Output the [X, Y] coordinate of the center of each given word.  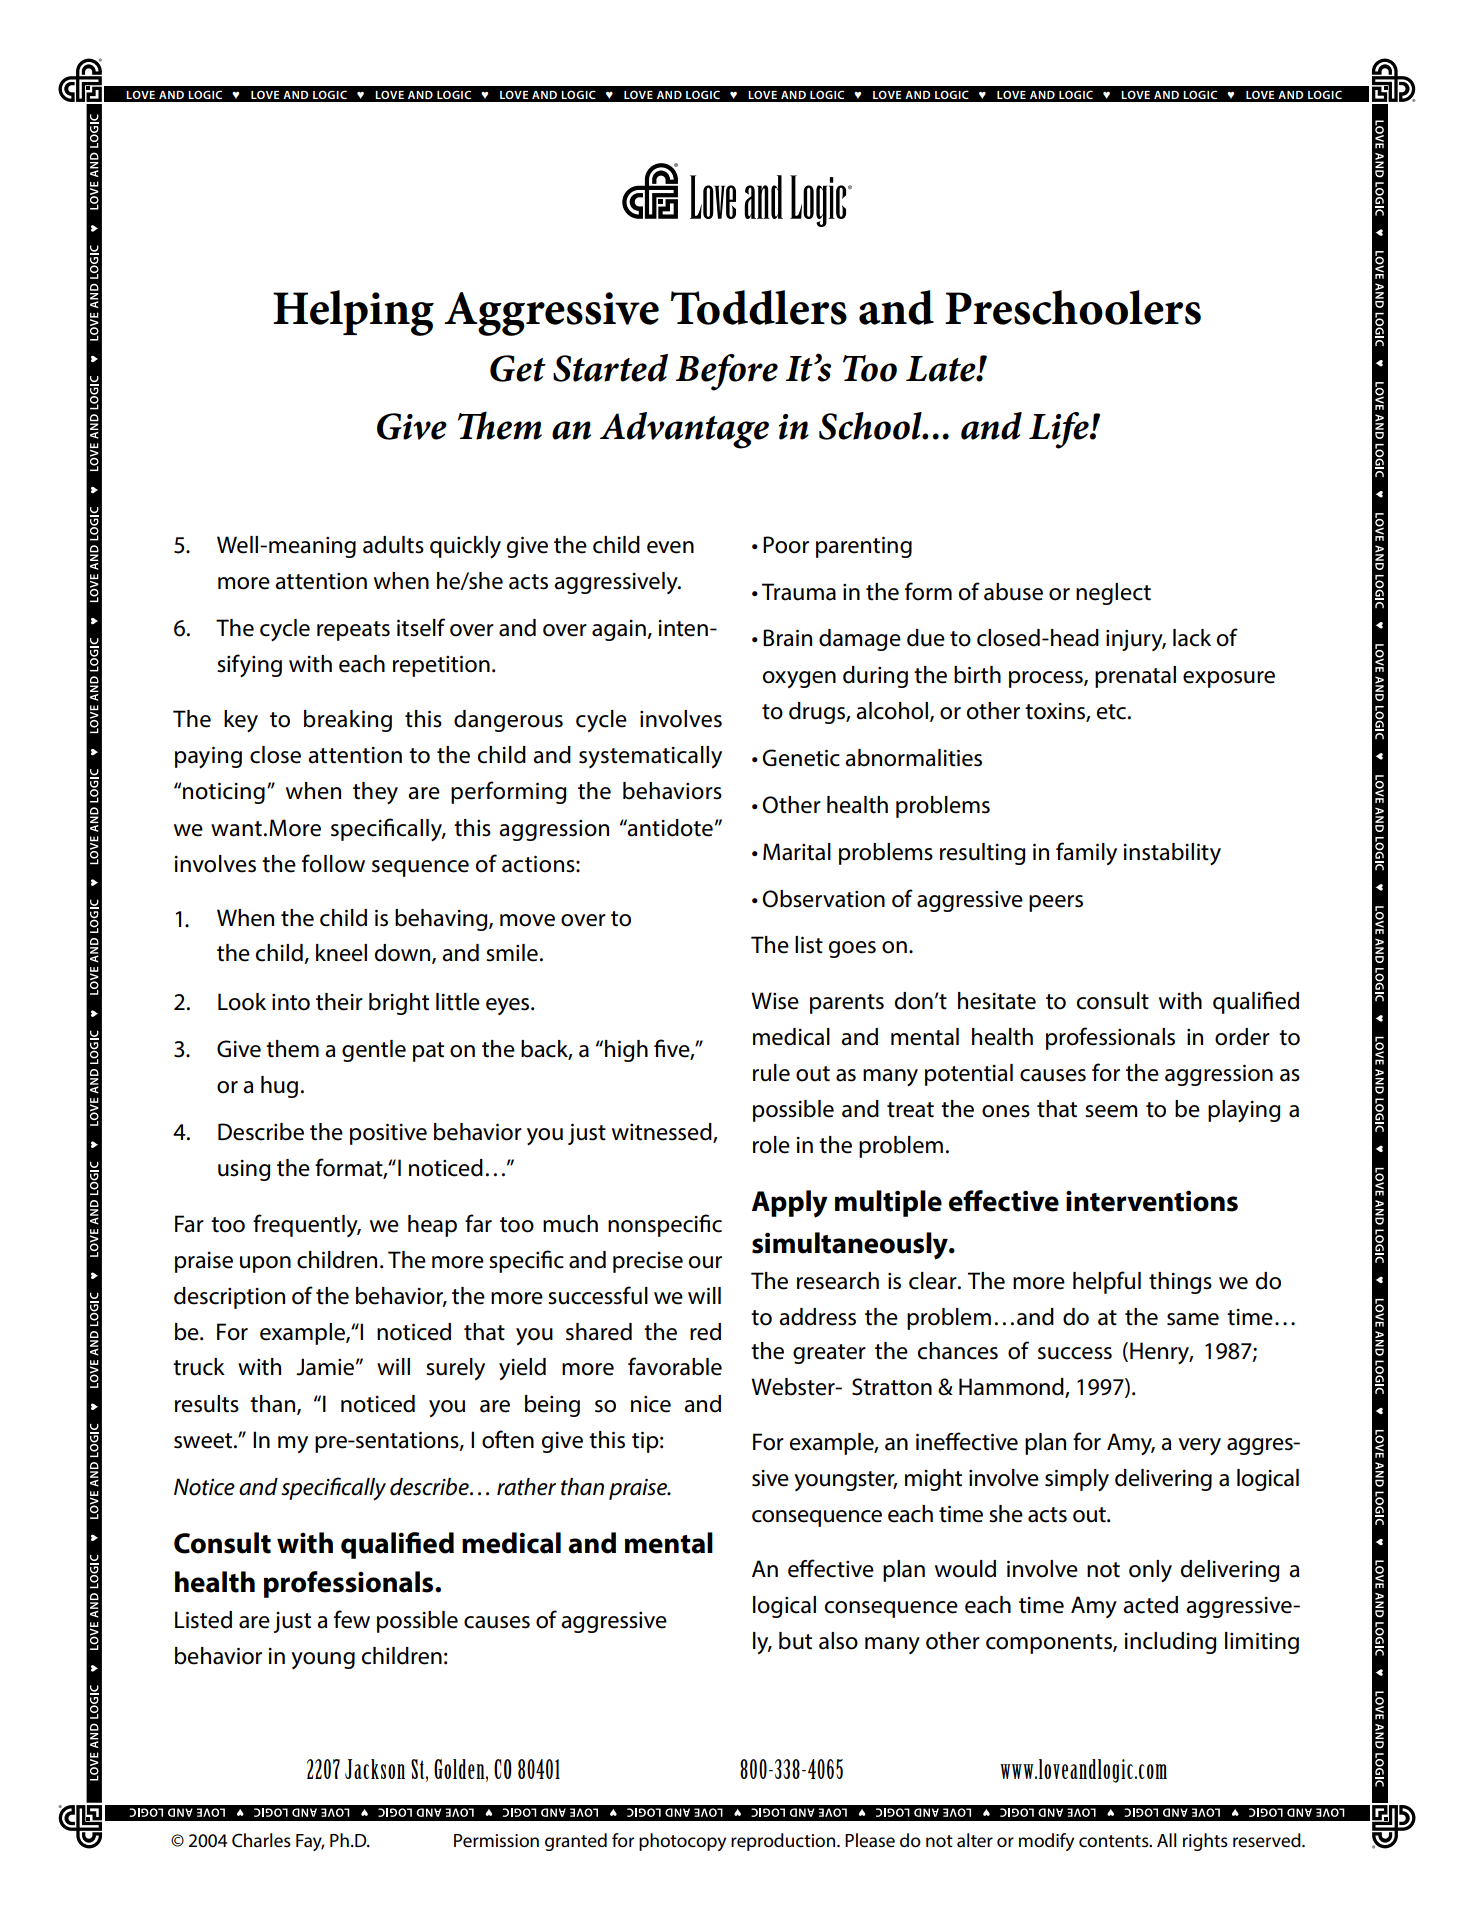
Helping [353, 313]
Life [1060, 430]
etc [1113, 712]
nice [651, 1404]
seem [1111, 1111]
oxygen [799, 679]
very [1199, 1446]
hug [279, 1087]
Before [726, 372]
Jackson [375, 1769]
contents [1115, 1841]
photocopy [682, 1842]
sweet [204, 1441]
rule [771, 1073]
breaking [348, 721]
